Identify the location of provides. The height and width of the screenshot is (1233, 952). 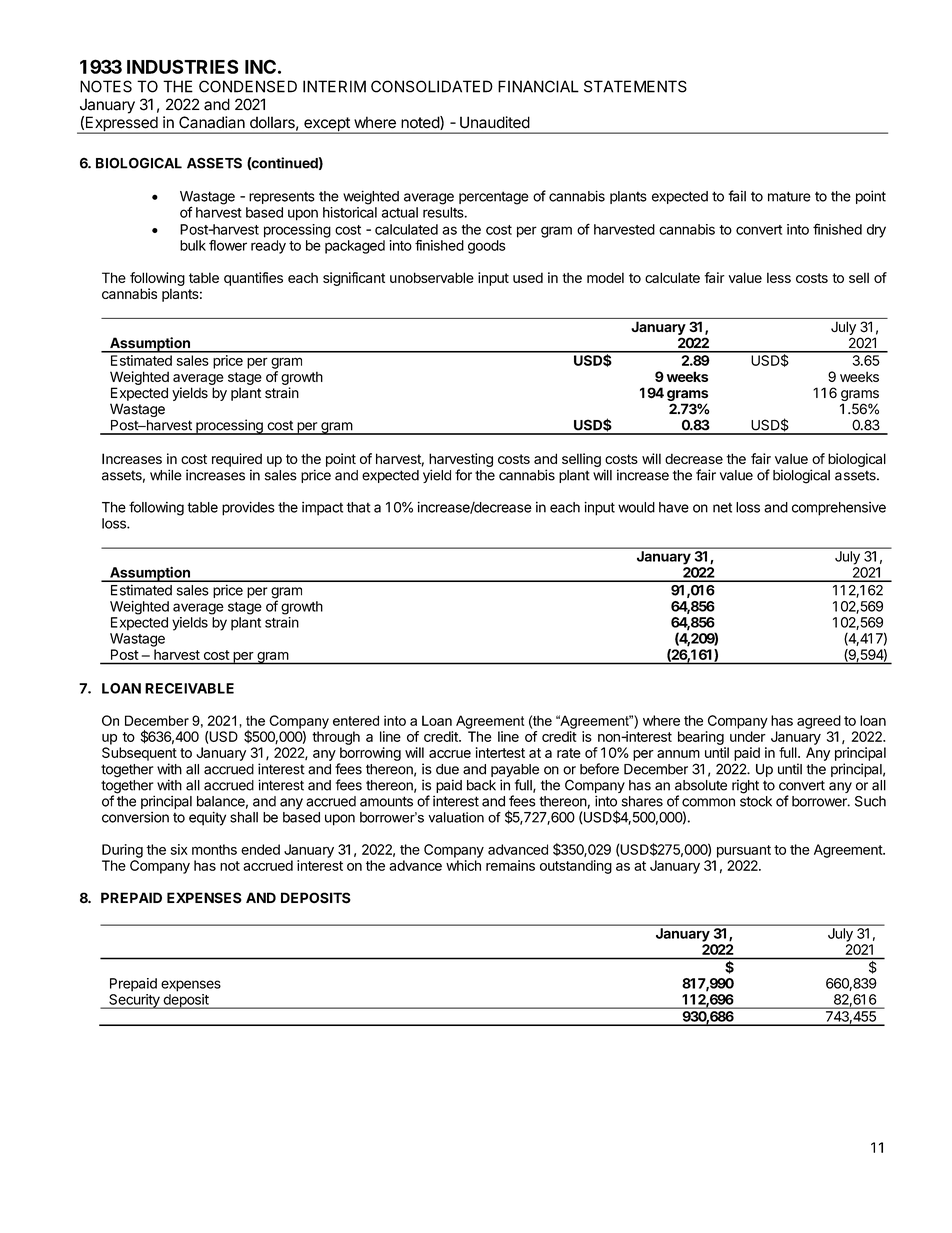
(248, 509).
